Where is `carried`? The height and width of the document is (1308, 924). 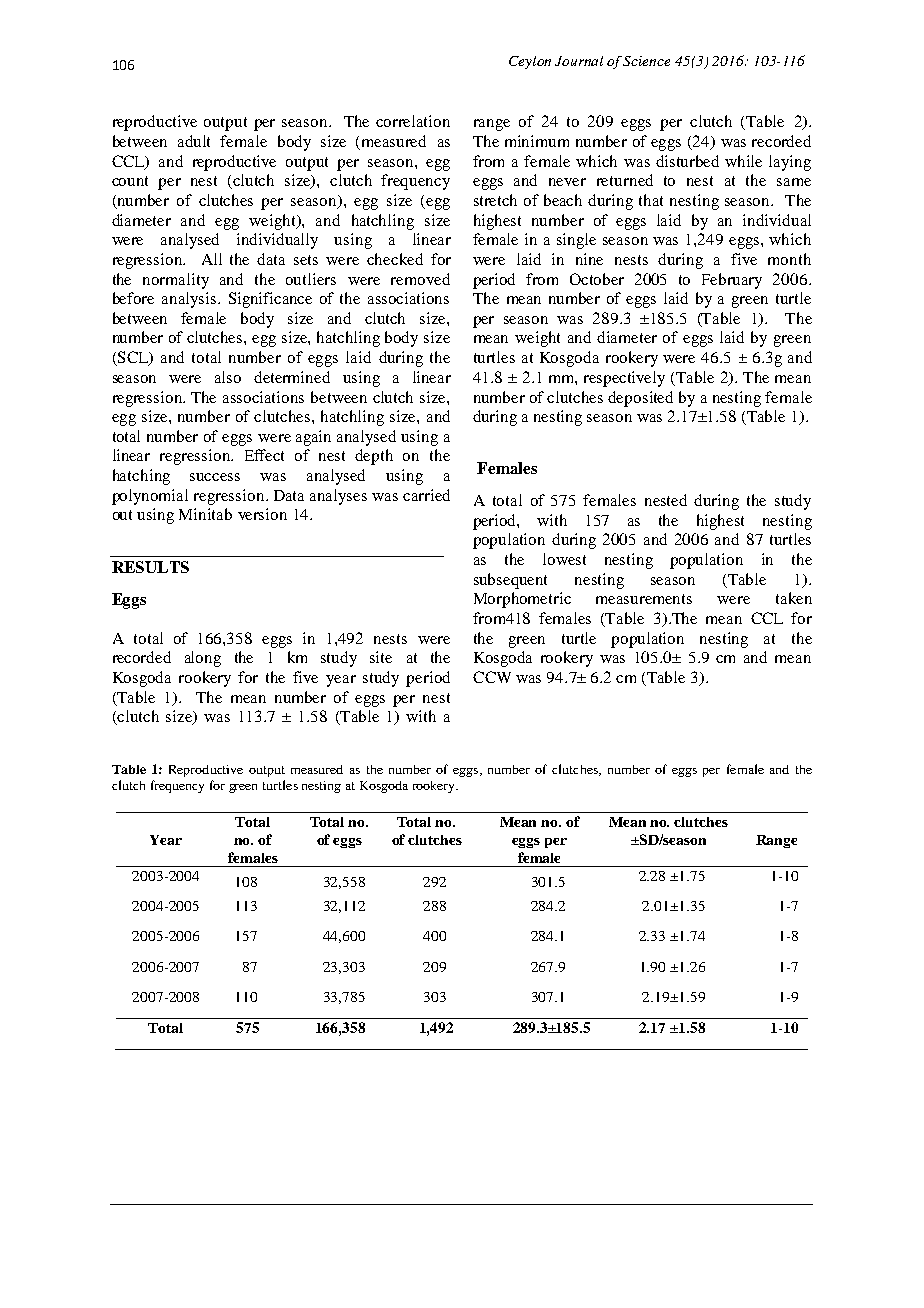 carried is located at coordinates (426, 495).
